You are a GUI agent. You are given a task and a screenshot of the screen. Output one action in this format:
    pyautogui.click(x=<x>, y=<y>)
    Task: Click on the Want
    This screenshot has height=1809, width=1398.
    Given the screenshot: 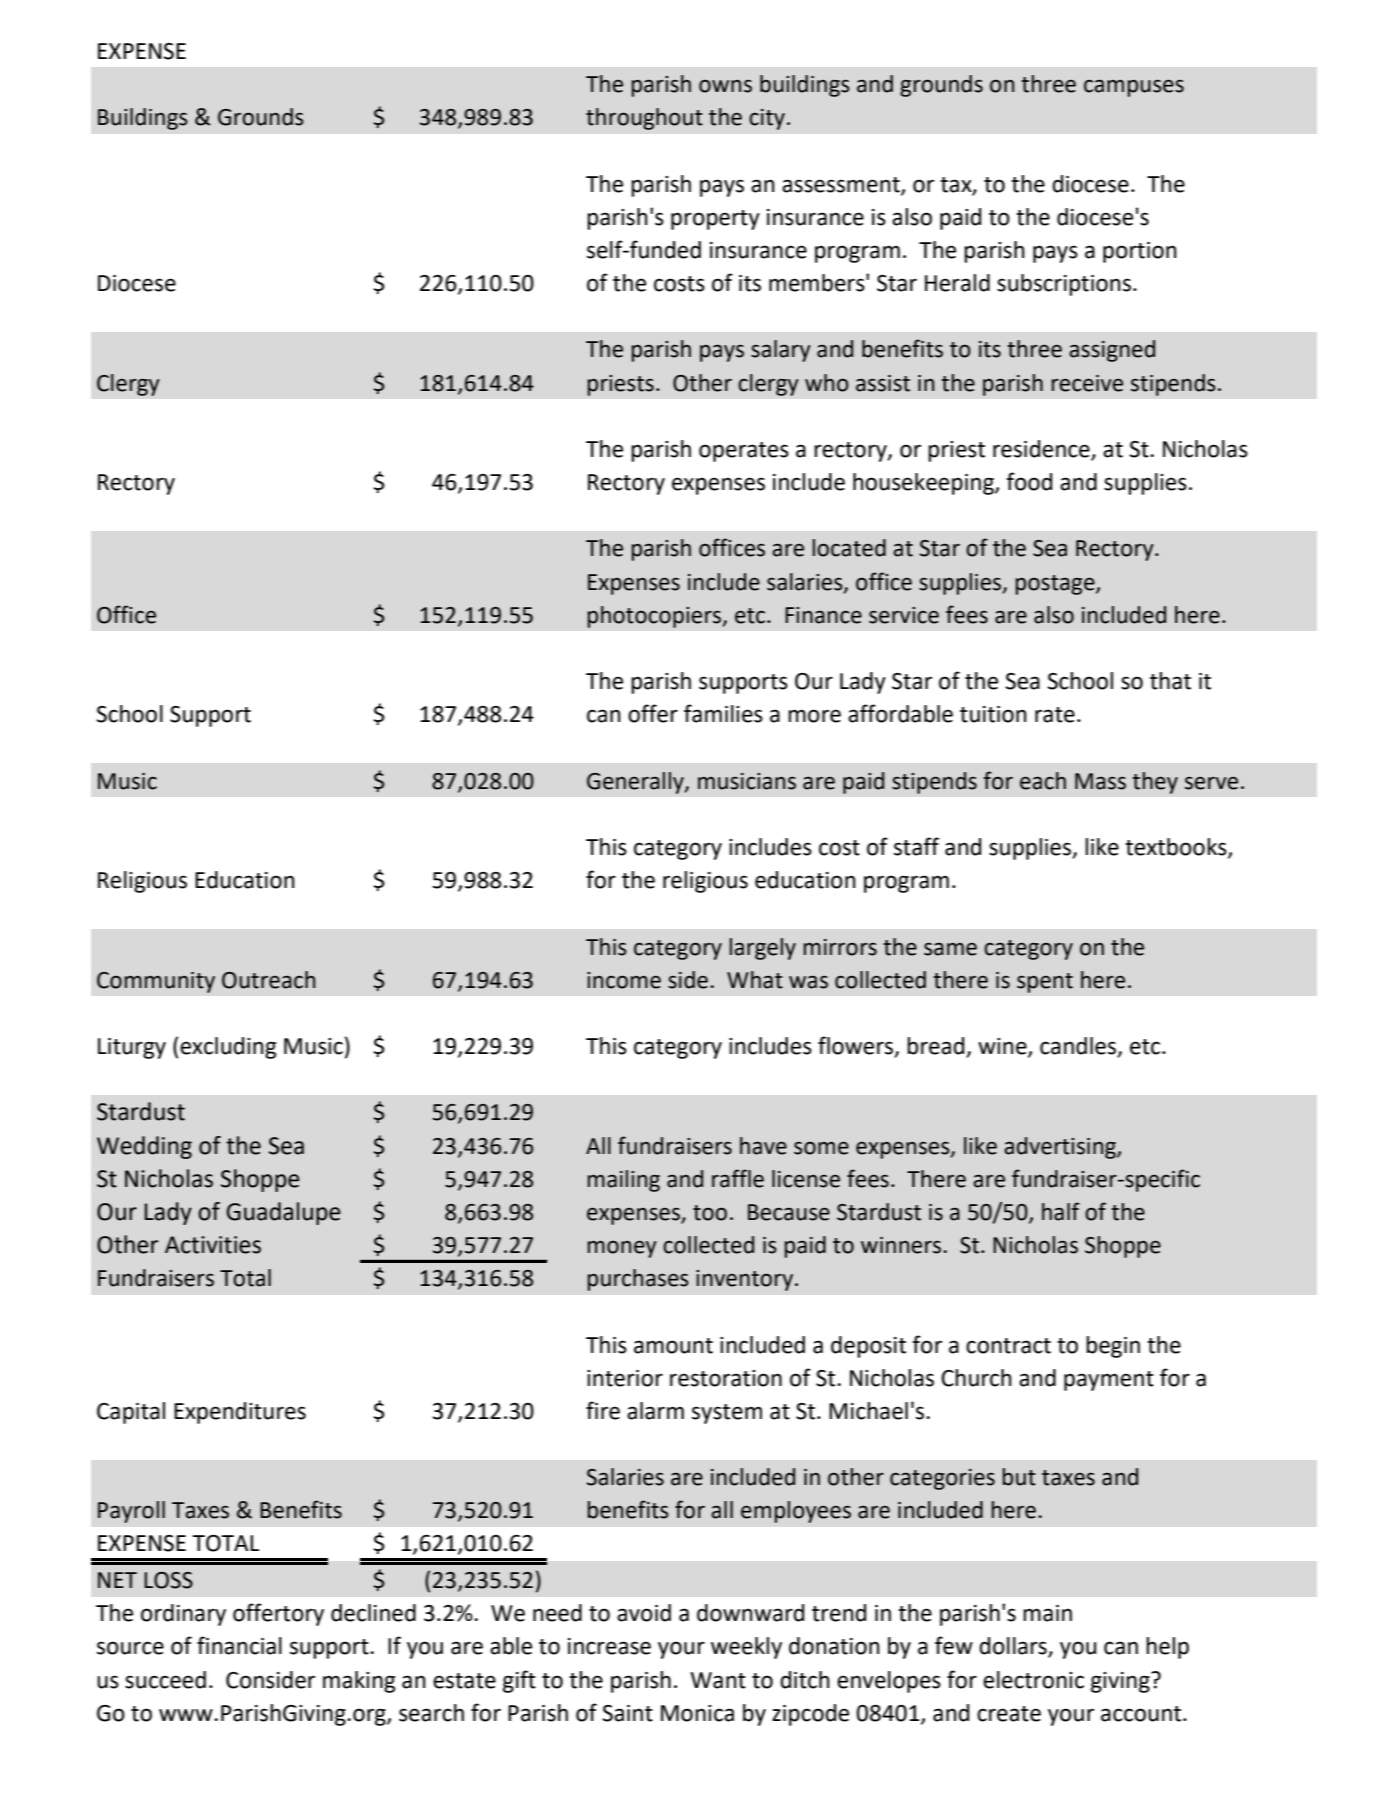 What is the action you would take?
    pyautogui.click(x=718, y=1680)
